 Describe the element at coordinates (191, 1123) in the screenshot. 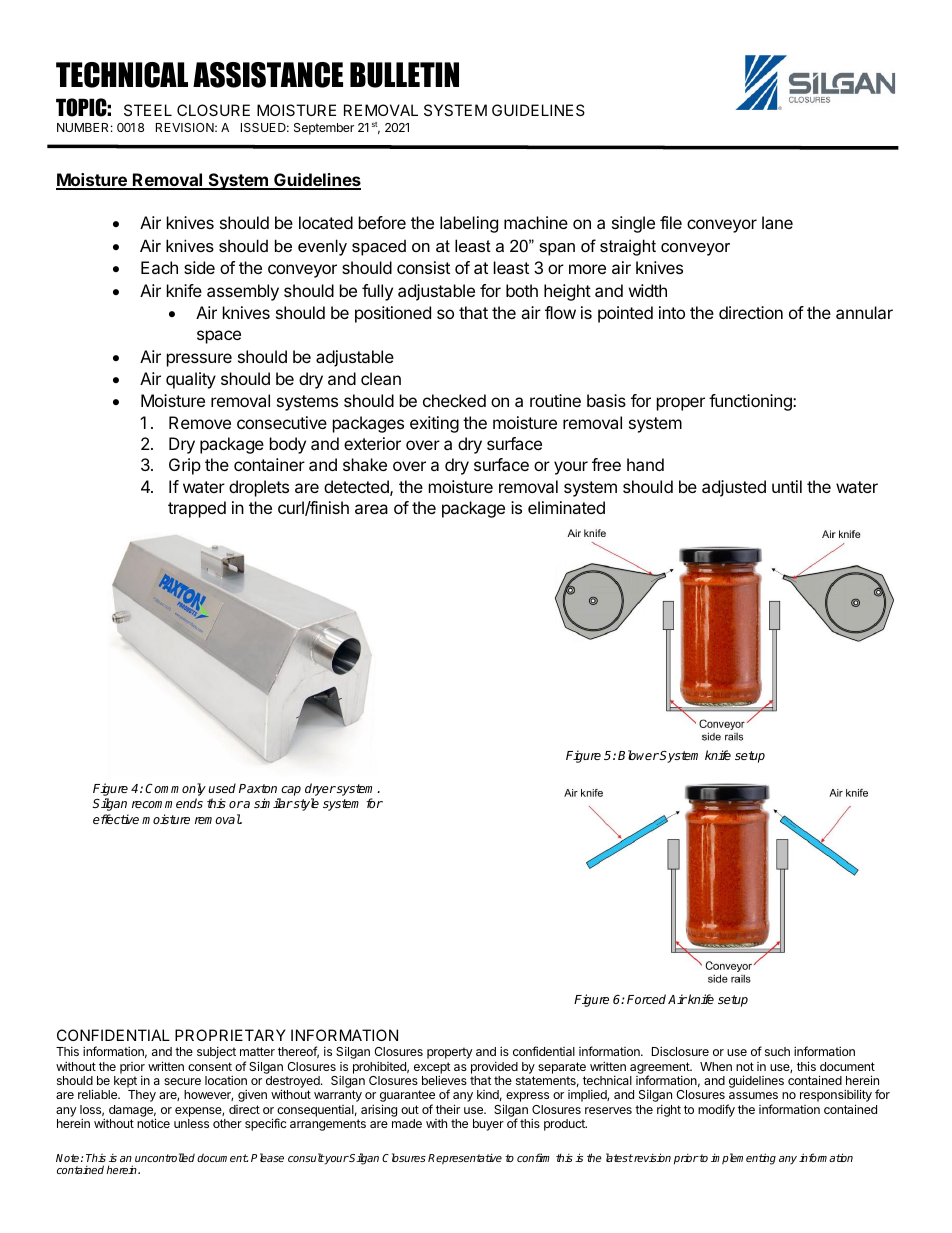

I see `unless` at that location.
